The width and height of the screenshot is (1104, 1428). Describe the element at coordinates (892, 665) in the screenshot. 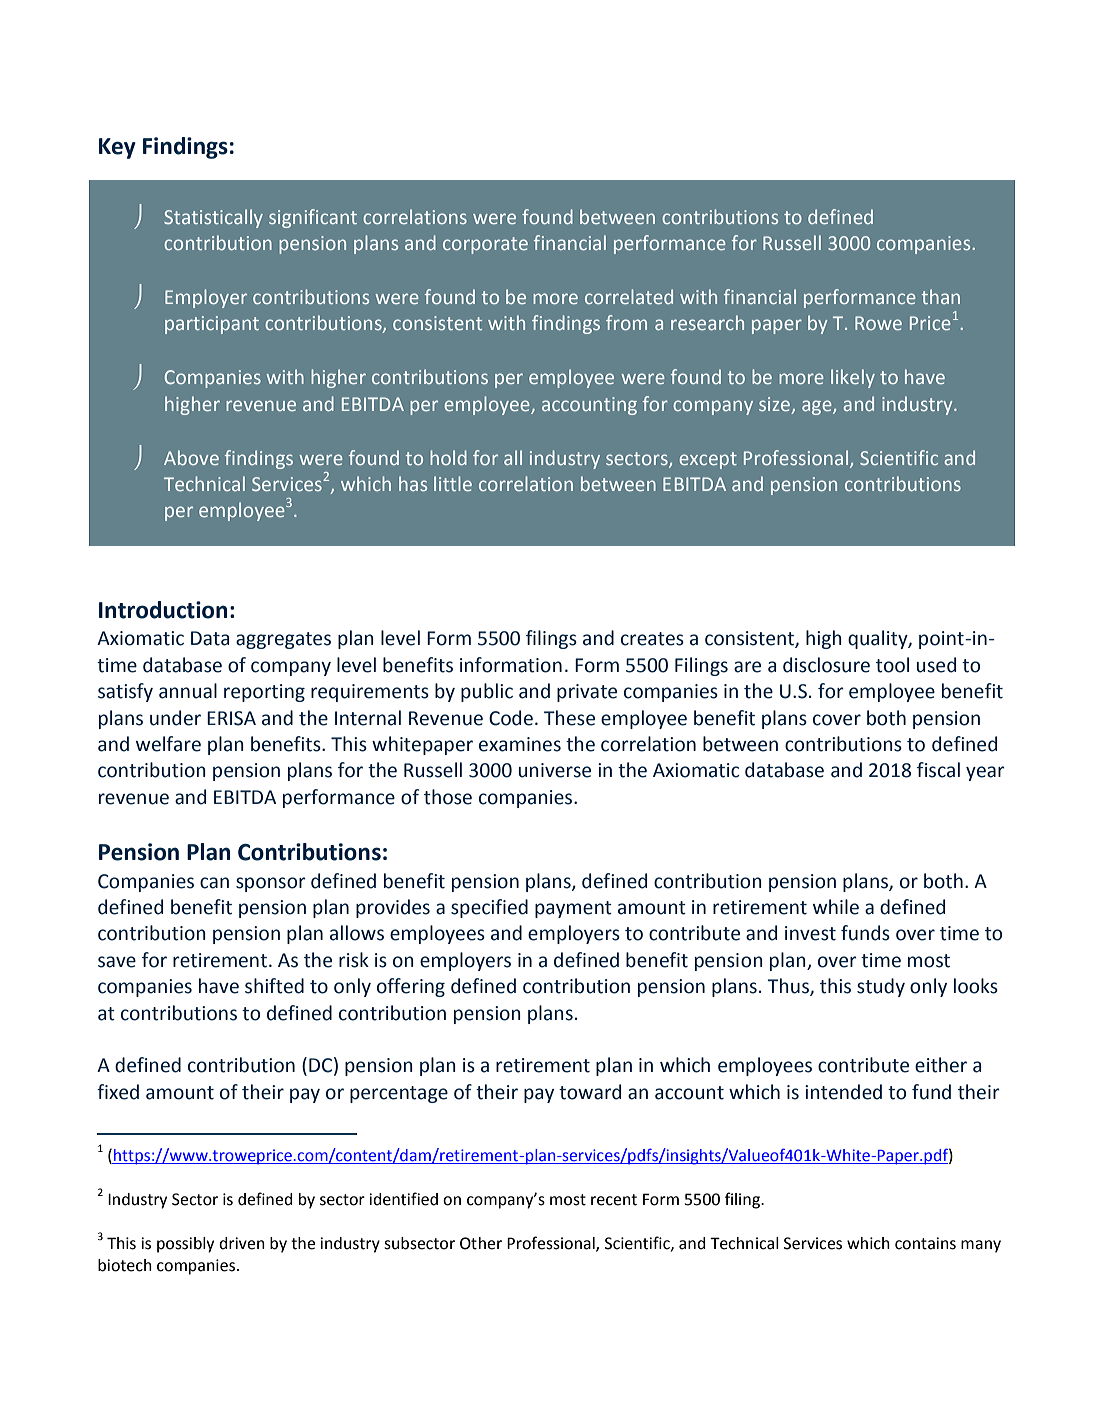

I see `tool` at that location.
